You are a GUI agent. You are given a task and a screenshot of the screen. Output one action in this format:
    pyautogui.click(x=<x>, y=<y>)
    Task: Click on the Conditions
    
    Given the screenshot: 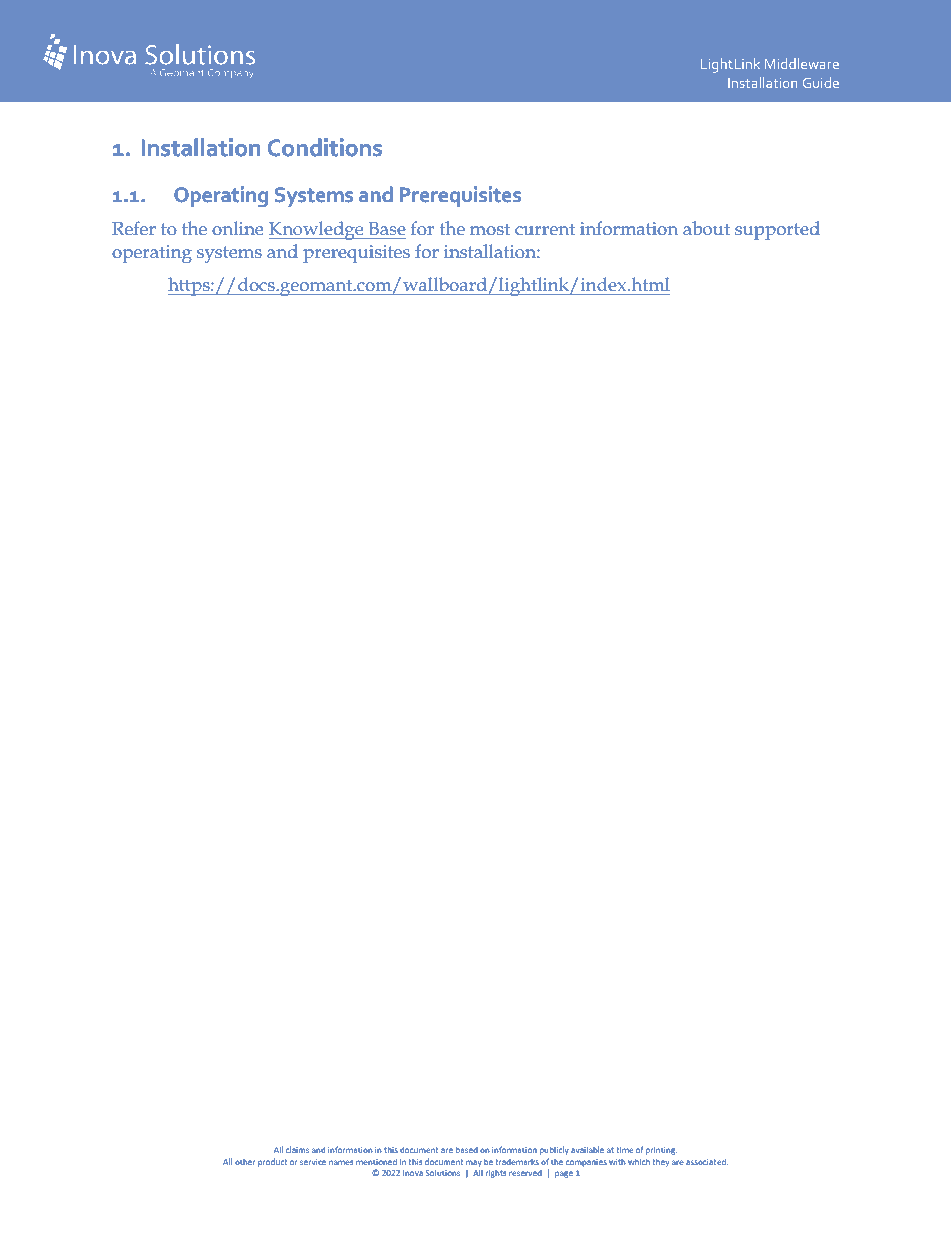 What is the action you would take?
    pyautogui.click(x=325, y=147)
